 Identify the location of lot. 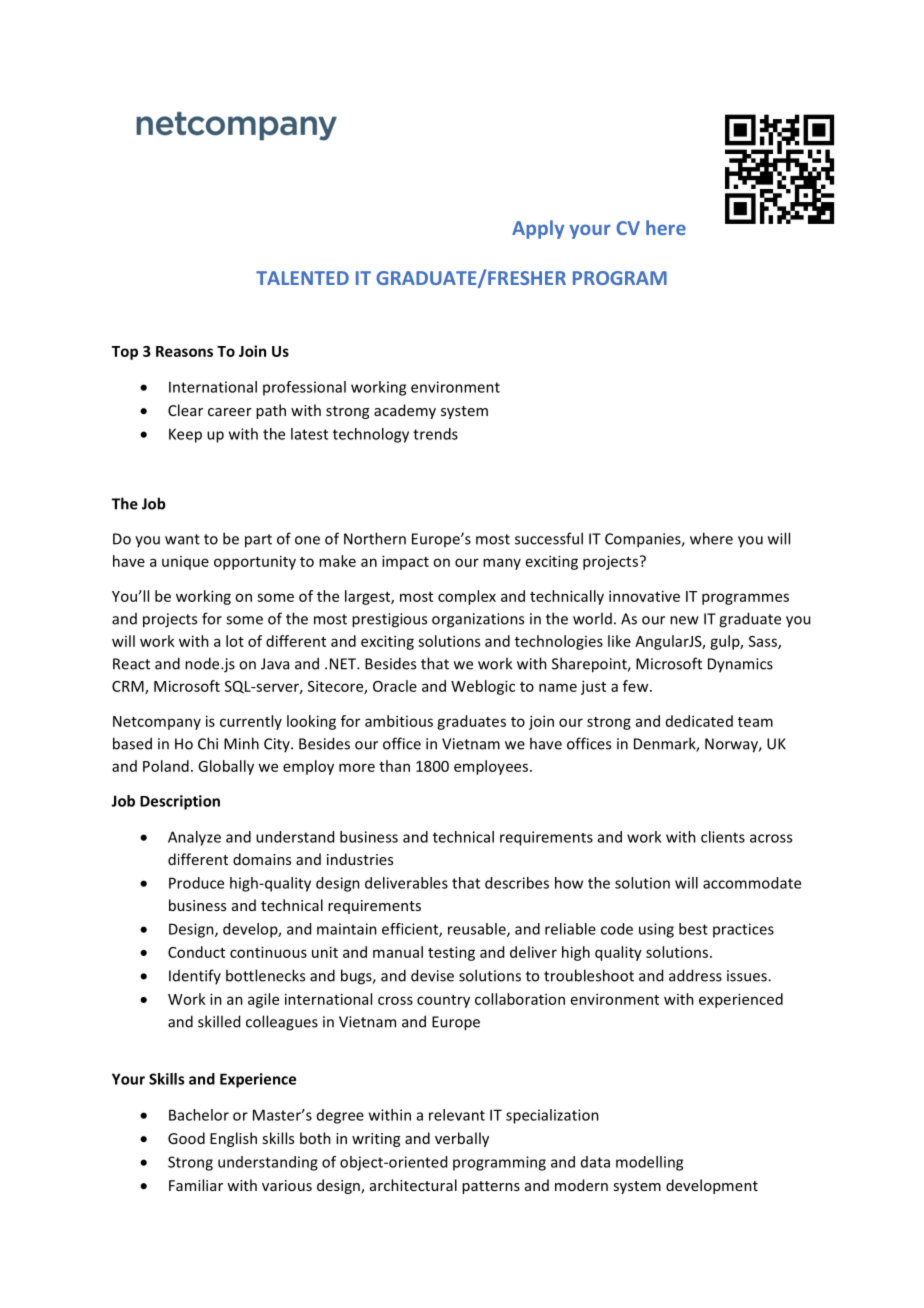
(235, 641).
